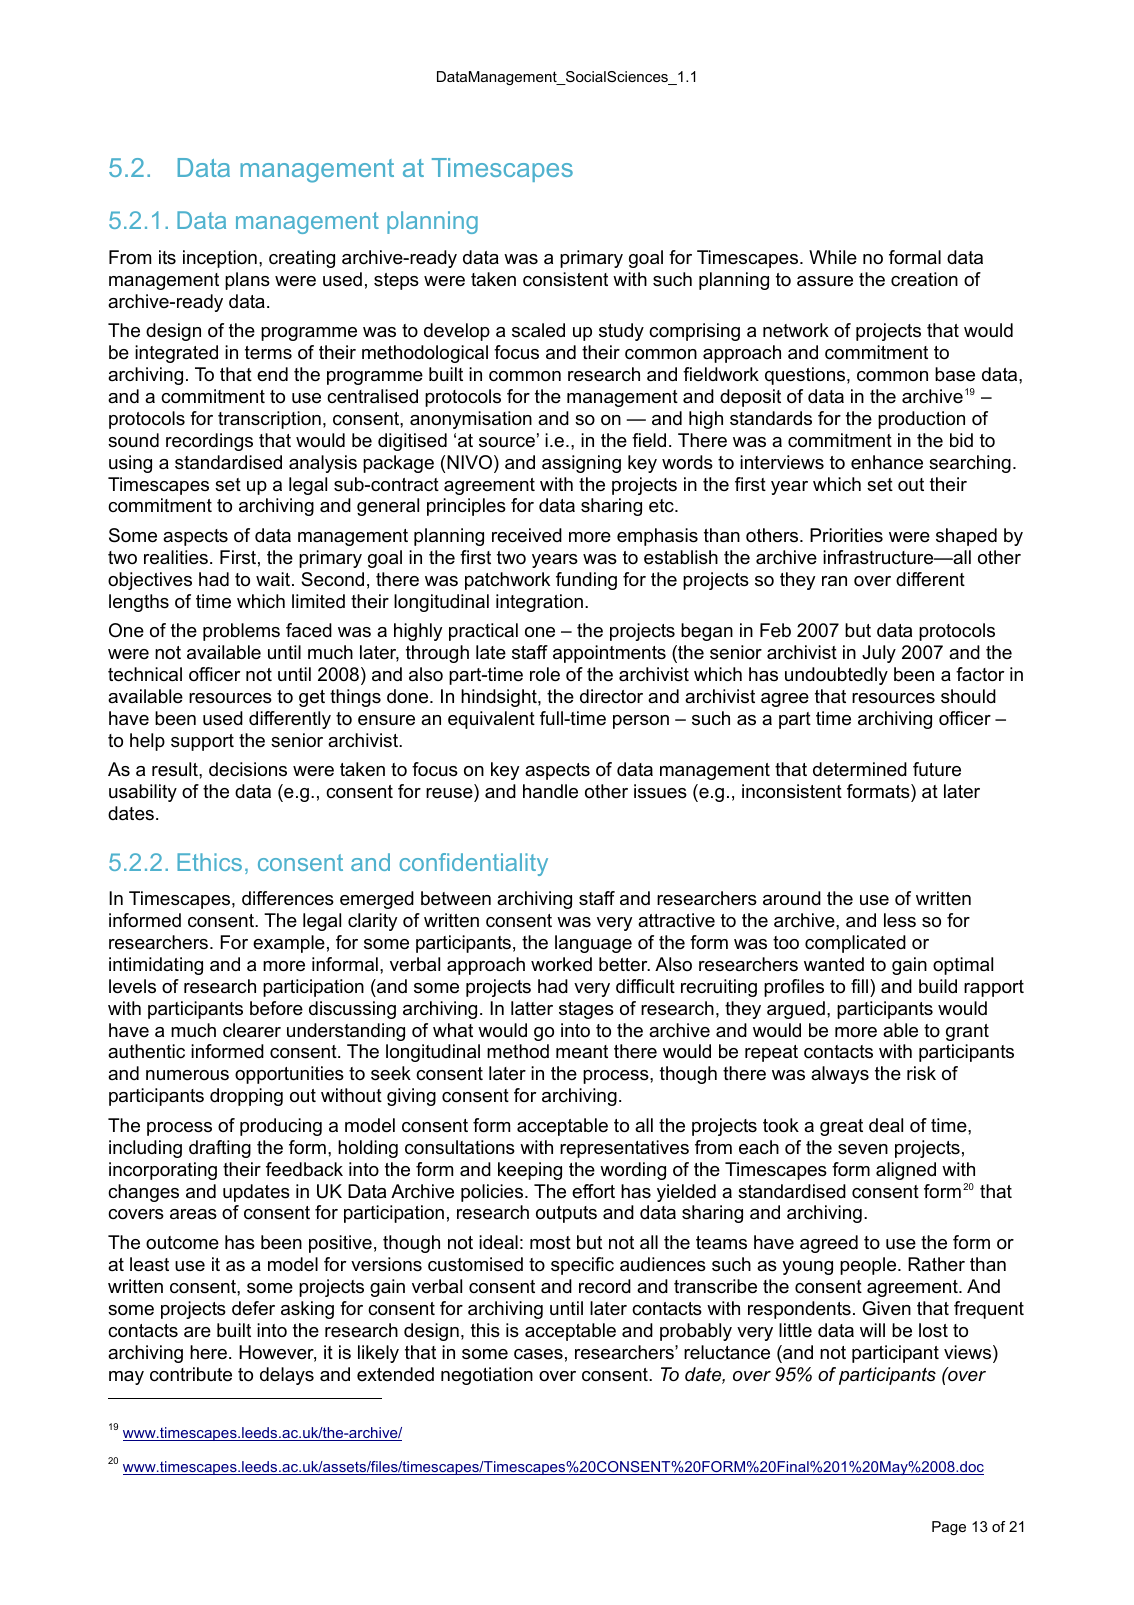 The height and width of the screenshot is (1605, 1134). Describe the element at coordinates (247, 281) in the screenshot. I see `plans` at that location.
